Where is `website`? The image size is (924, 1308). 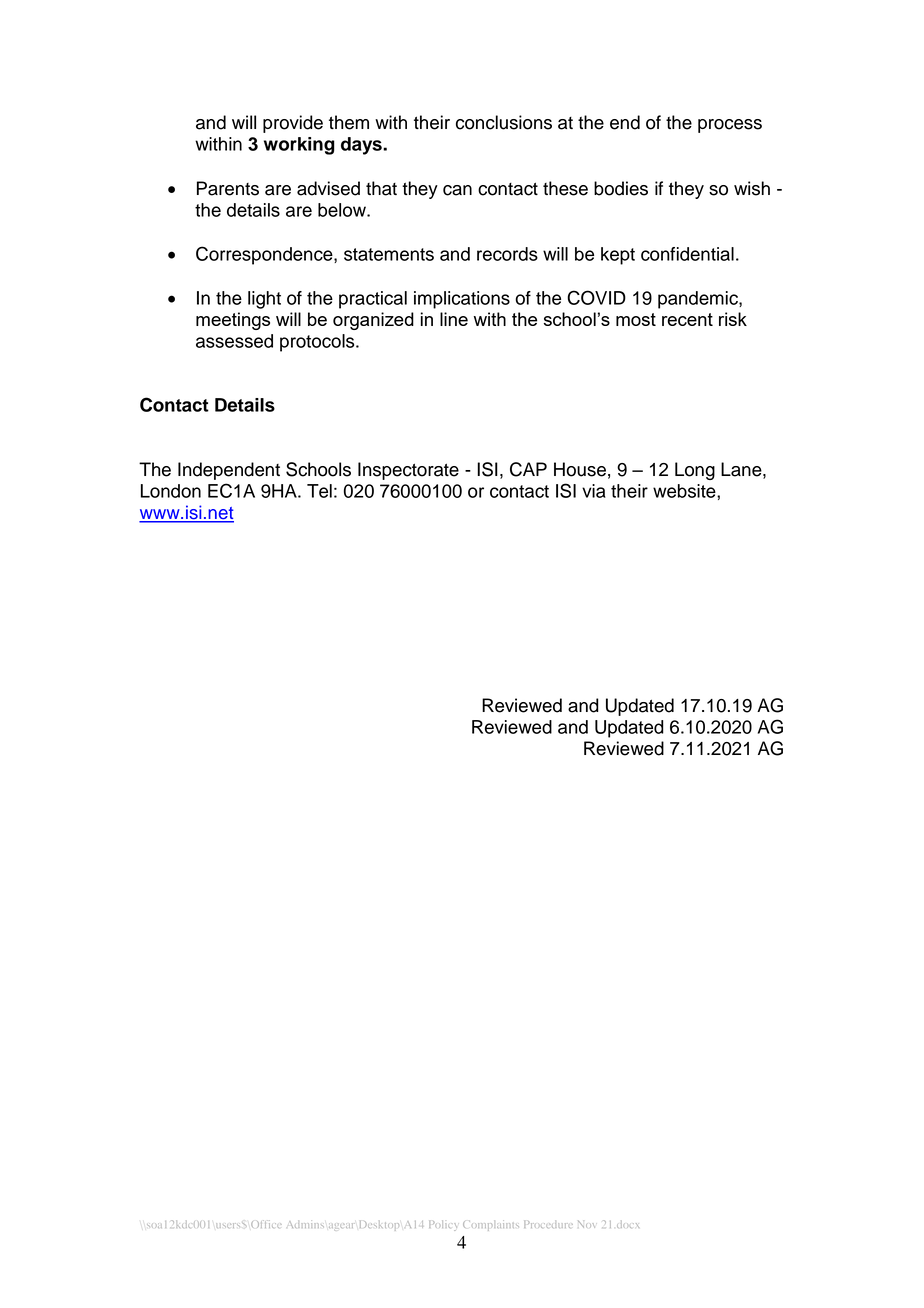
website is located at coordinates (685, 491).
